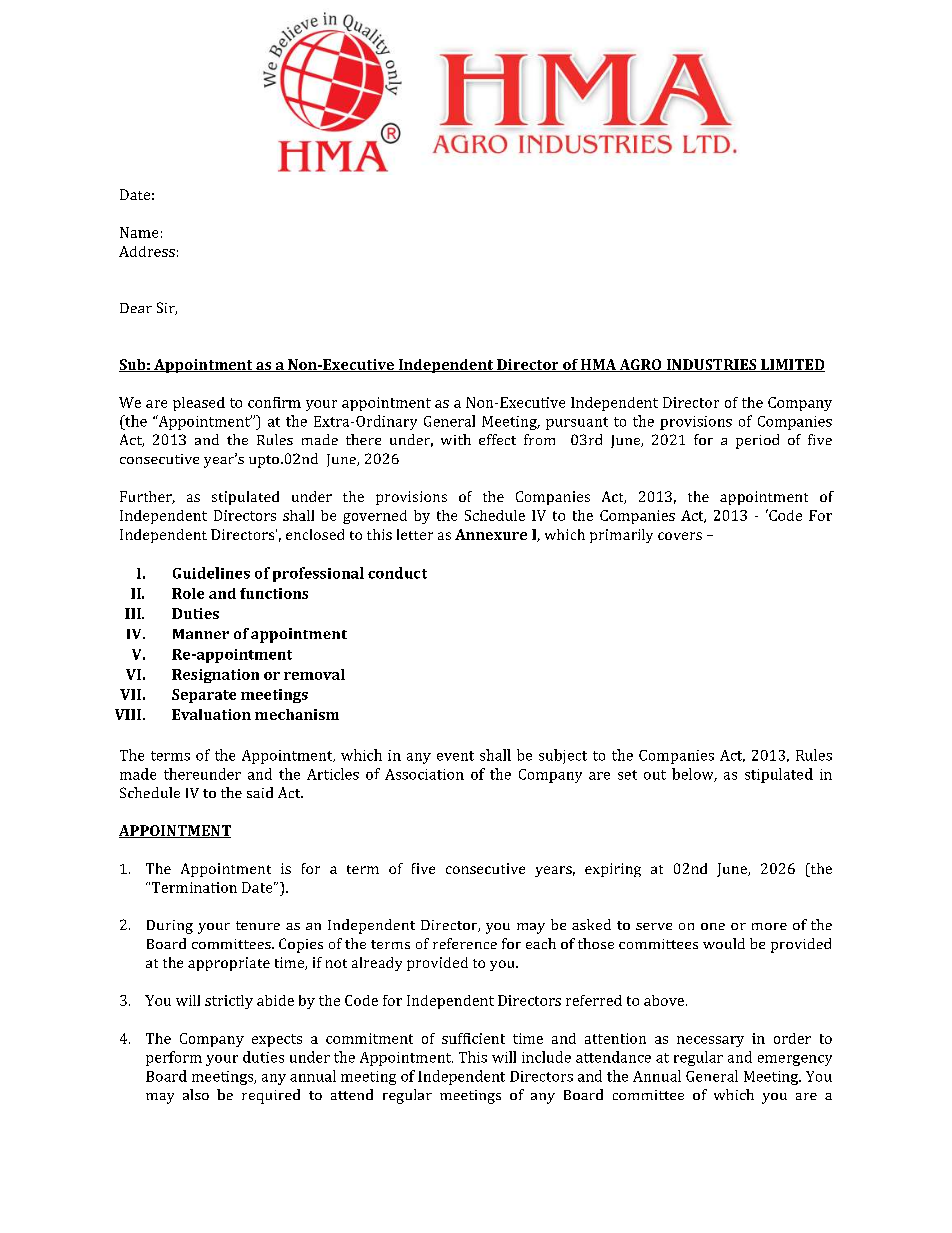 Image resolution: width=952 pixels, height=1233 pixels. I want to click on VIII, so click(128, 714).
